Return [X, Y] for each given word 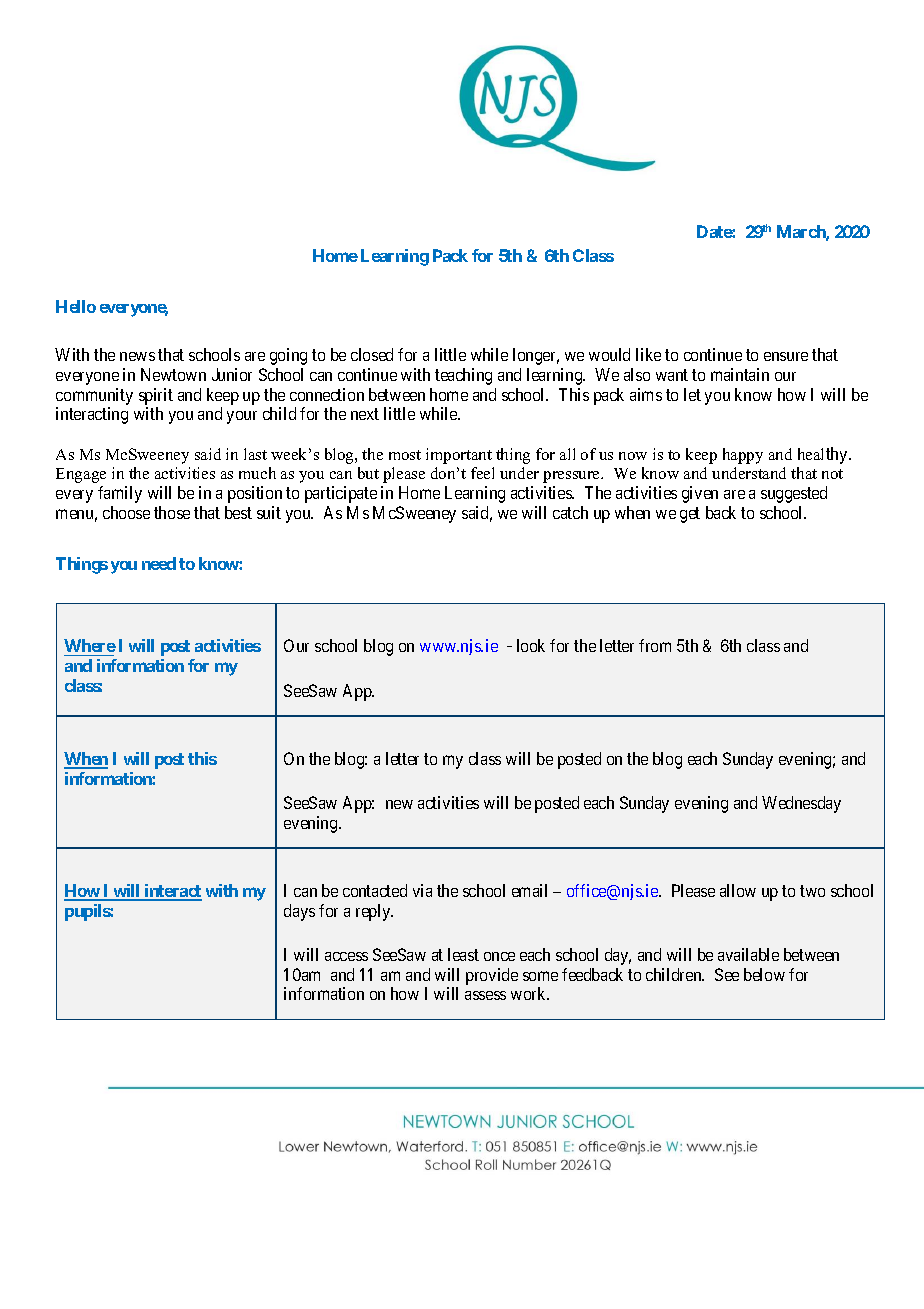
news [137, 356]
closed [372, 354]
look [531, 645]
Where [90, 647]
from [655, 645]
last [255, 454]
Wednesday [801, 804]
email [529, 890]
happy [743, 456]
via [422, 890]
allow [738, 890]
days [299, 912]
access [346, 956]
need [159, 563]
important [459, 456]
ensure [786, 356]
